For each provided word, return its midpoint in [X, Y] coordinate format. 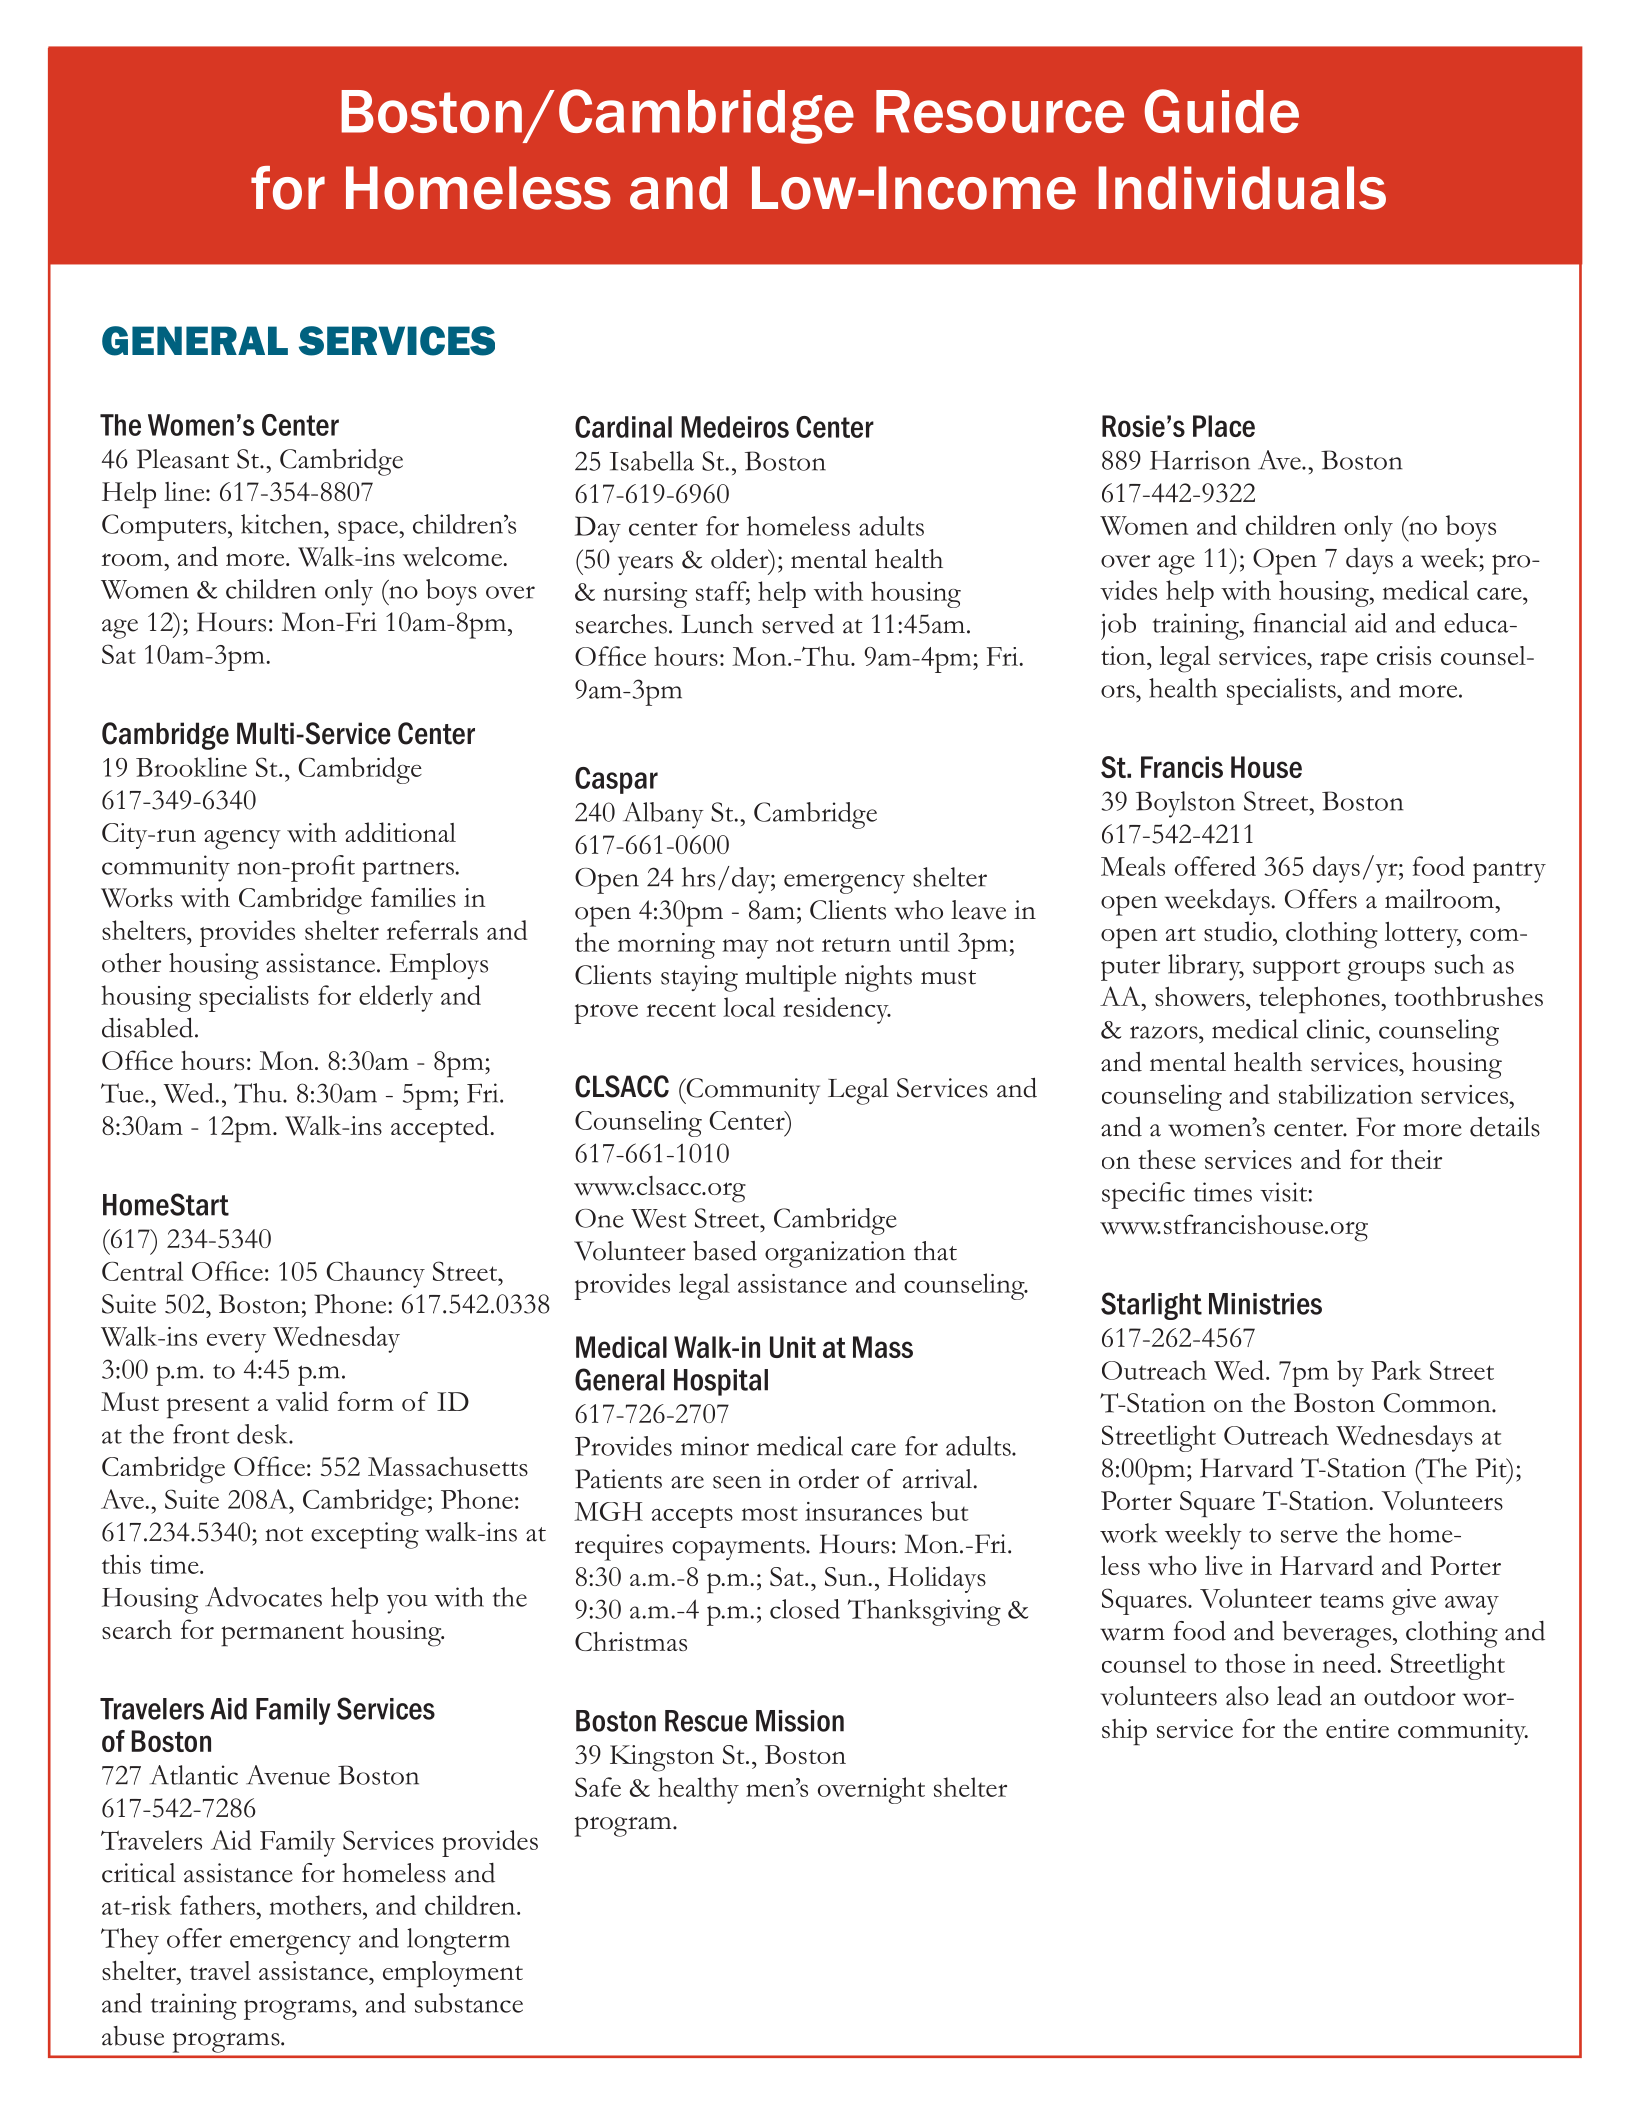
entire [1357, 1728]
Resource [1000, 111]
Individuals [1242, 188]
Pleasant [182, 459]
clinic [1337, 1029]
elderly [396, 998]
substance [469, 2003]
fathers [218, 1905]
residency [837, 1010]
